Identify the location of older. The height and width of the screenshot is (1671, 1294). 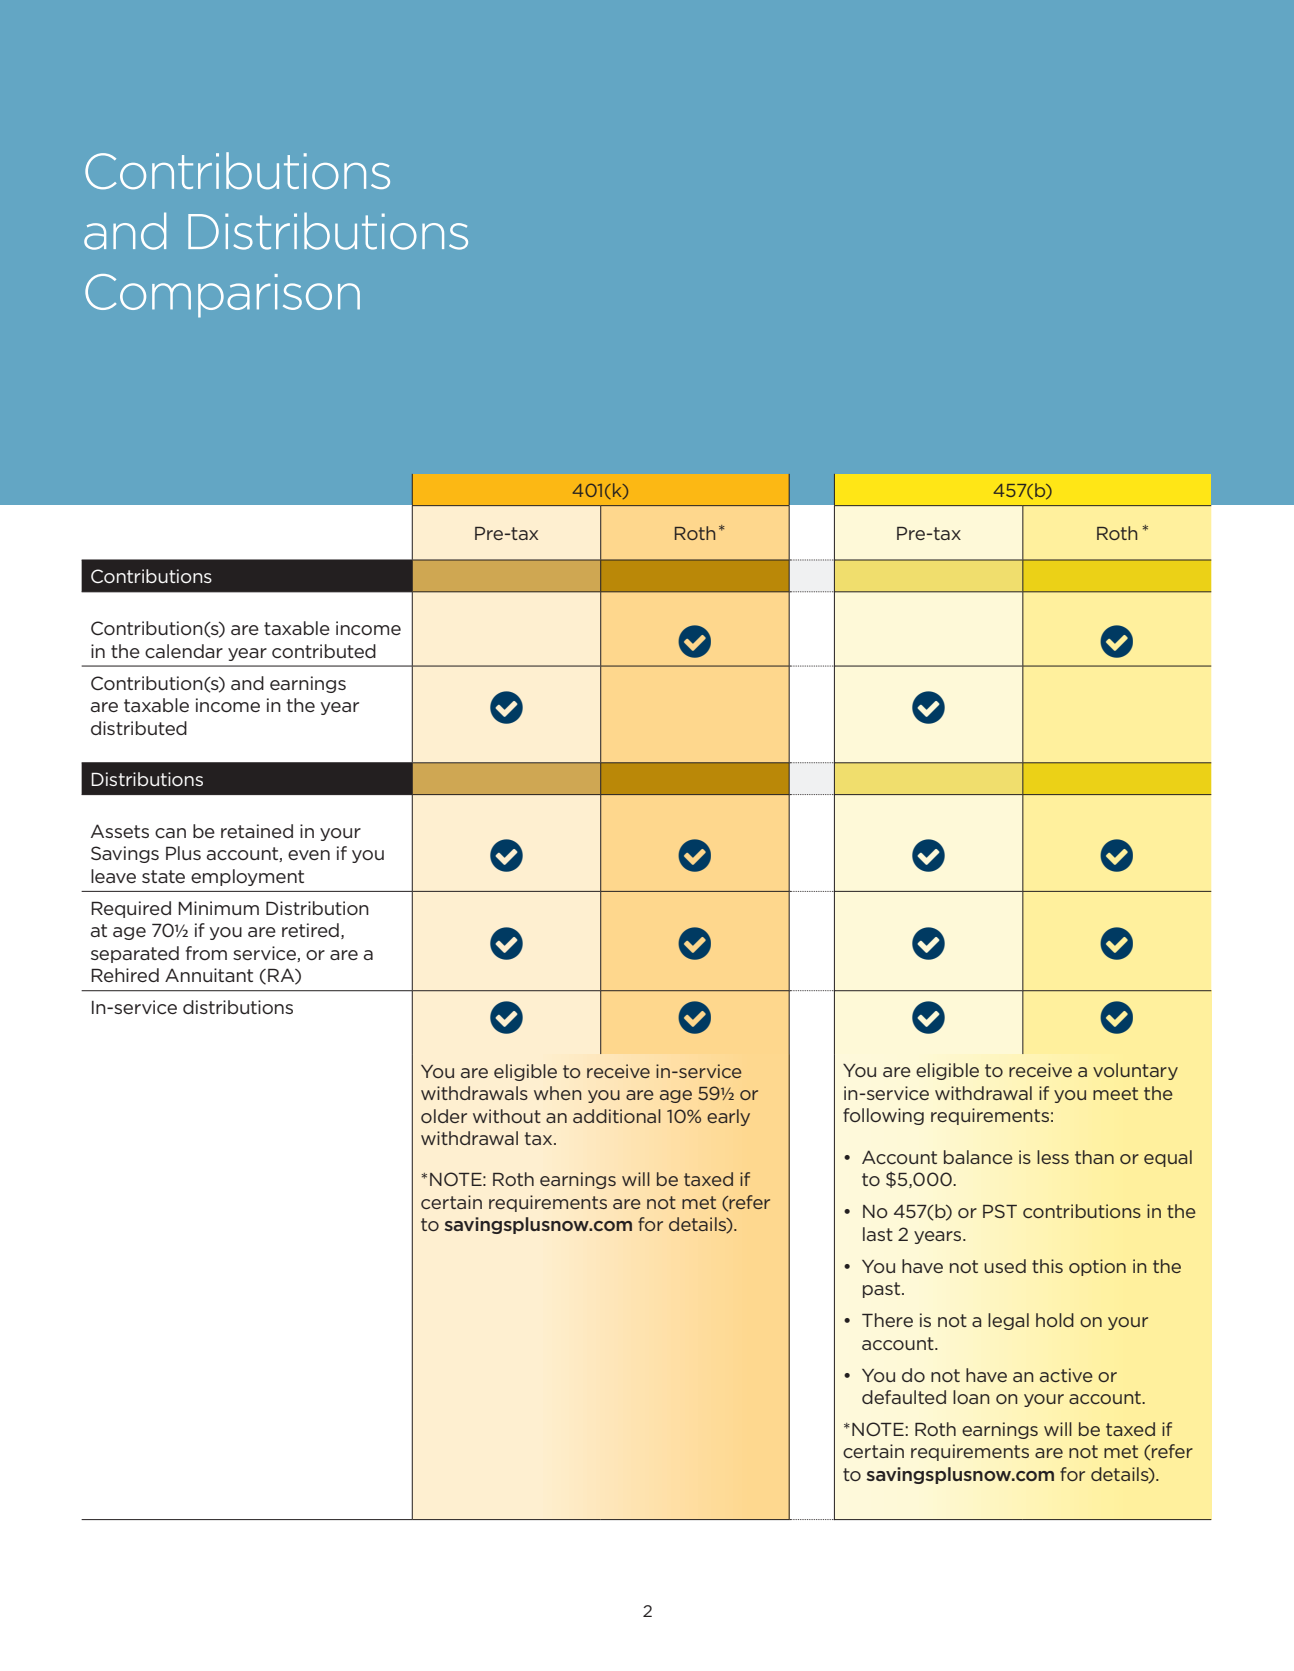
(444, 1116).
